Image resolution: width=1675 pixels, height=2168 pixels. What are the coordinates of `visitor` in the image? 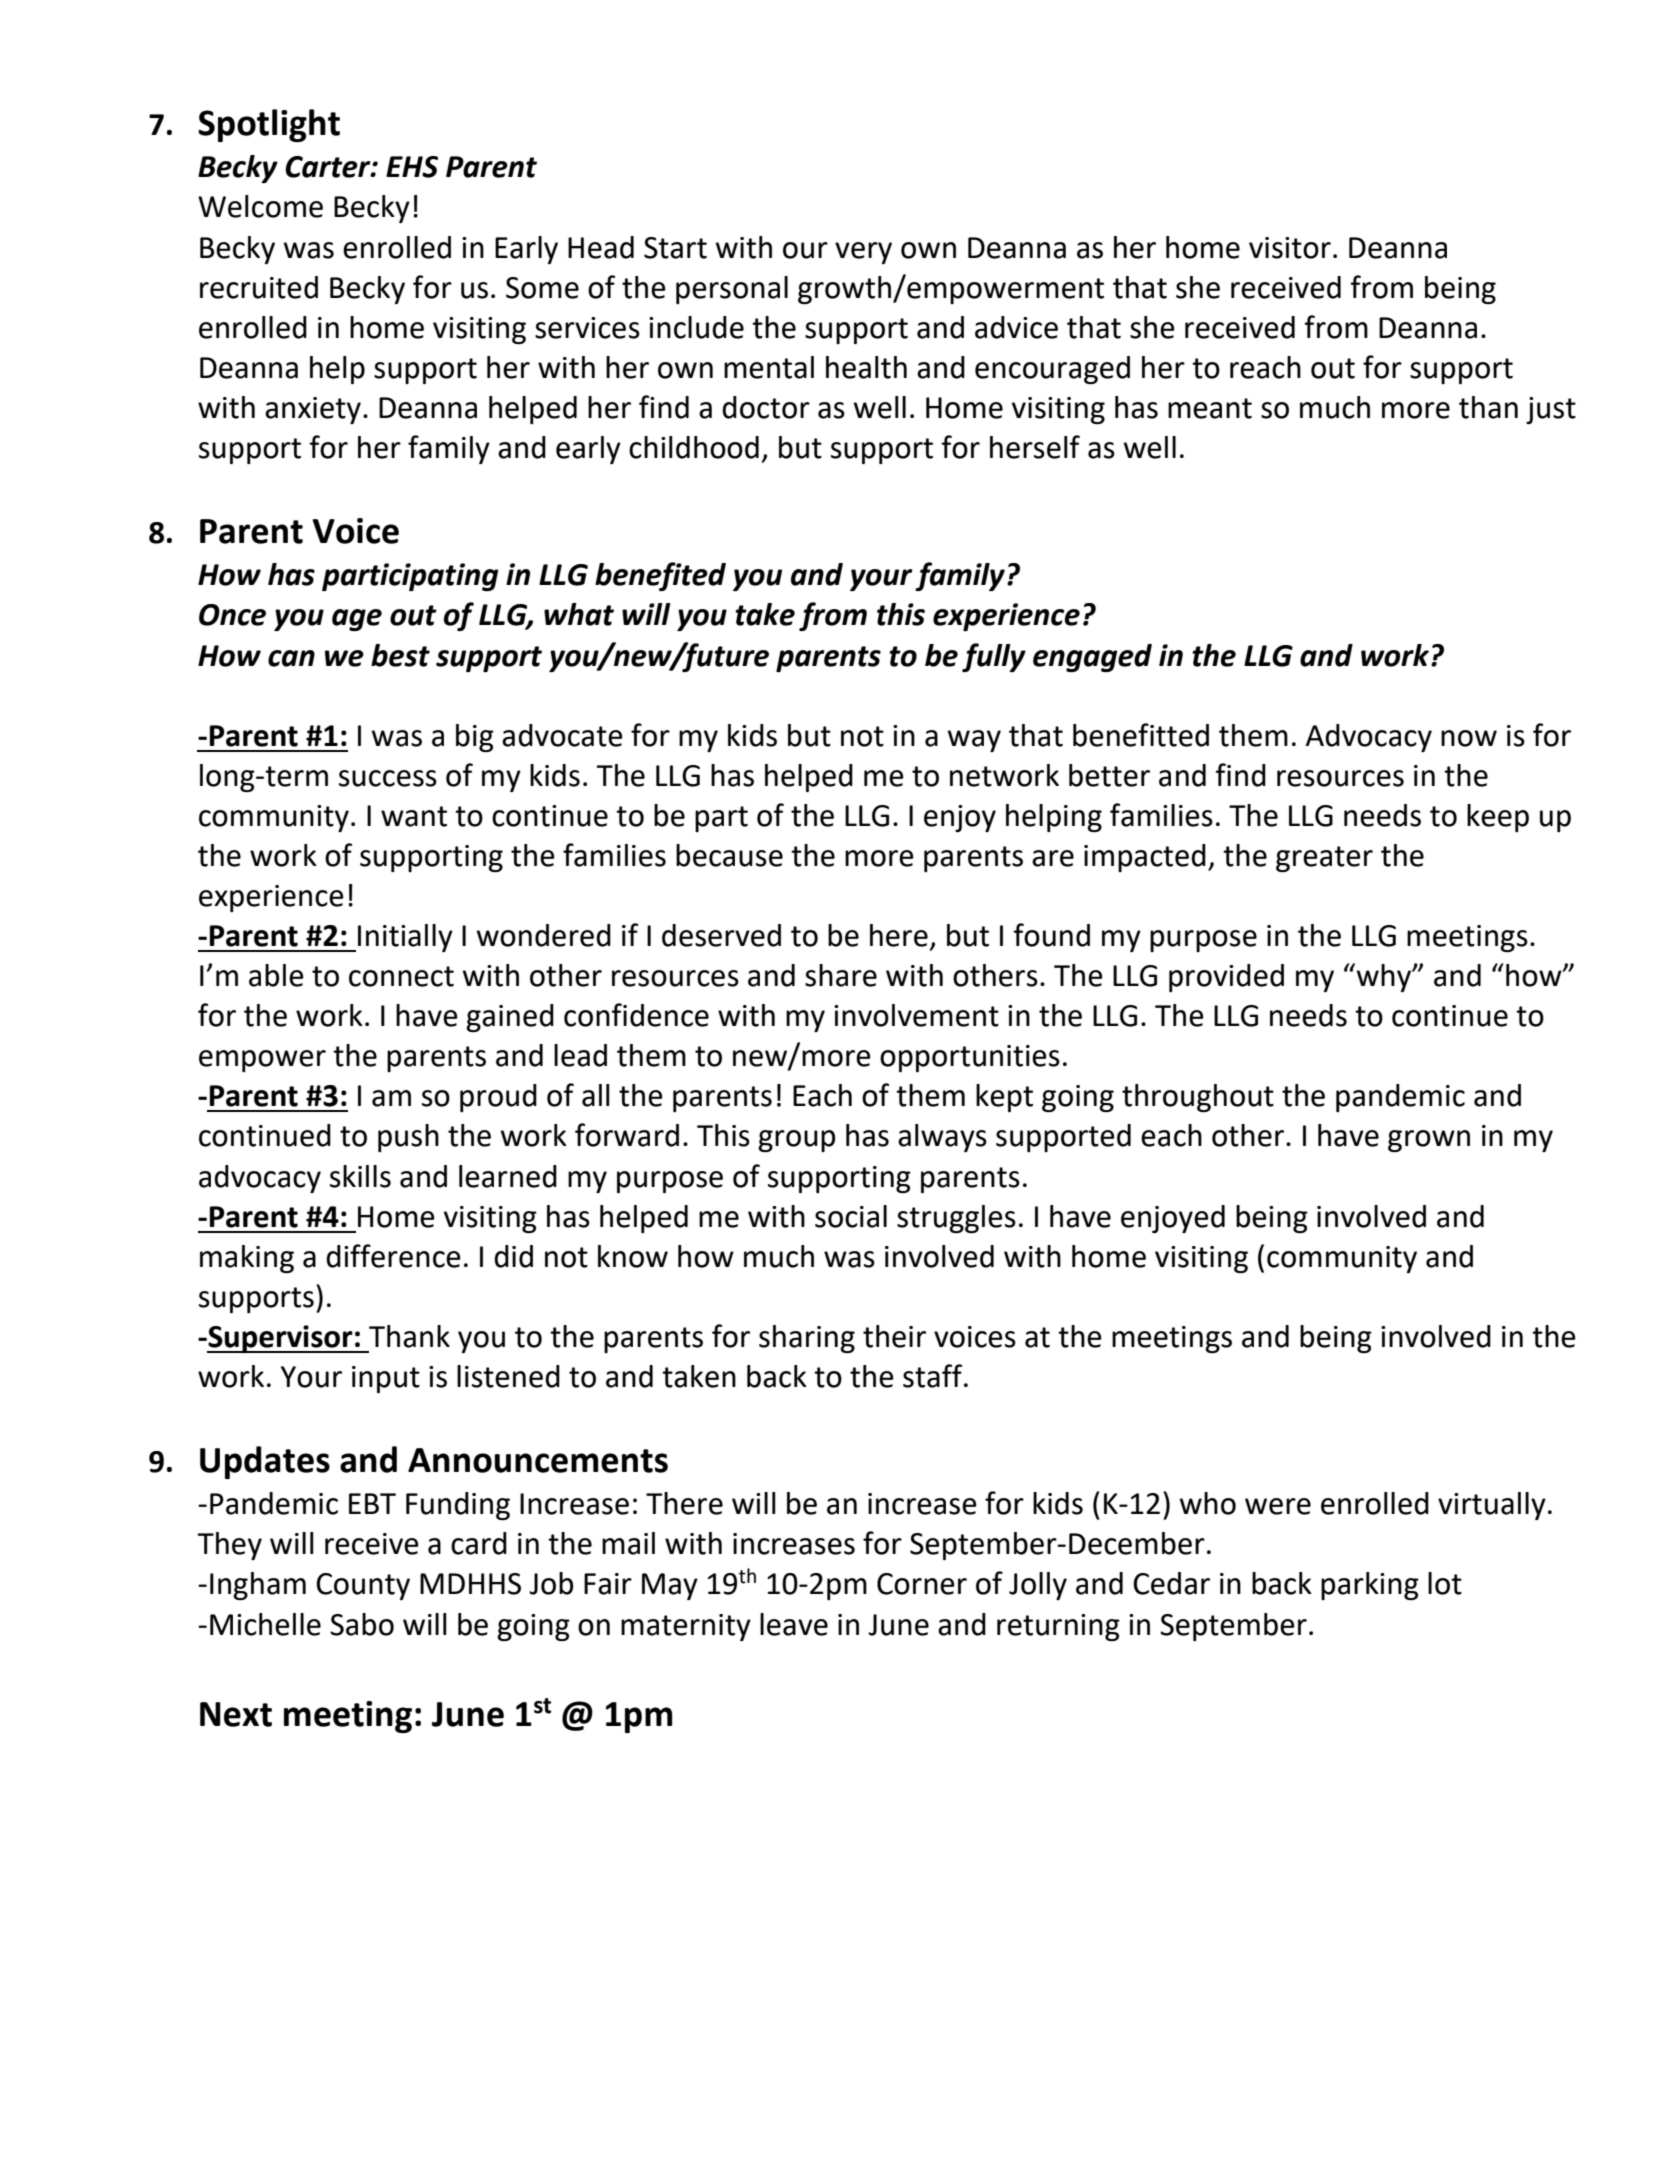 It's located at (1290, 248).
